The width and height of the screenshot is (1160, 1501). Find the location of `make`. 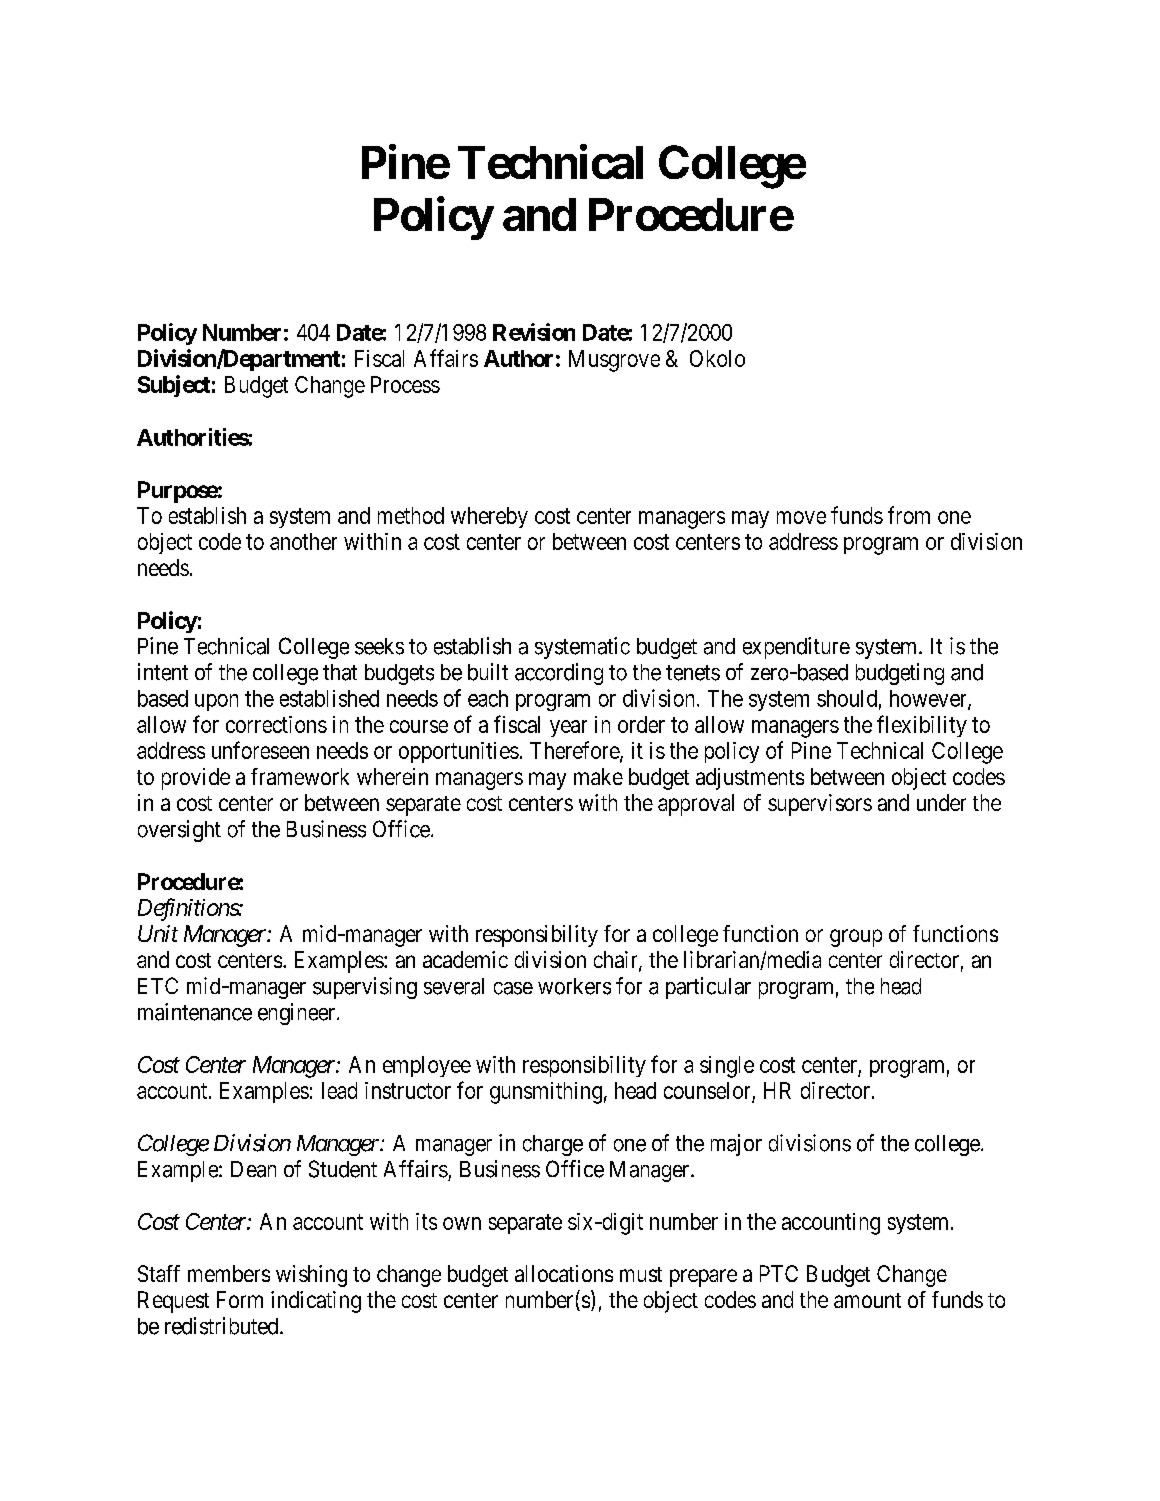

make is located at coordinates (598, 776).
